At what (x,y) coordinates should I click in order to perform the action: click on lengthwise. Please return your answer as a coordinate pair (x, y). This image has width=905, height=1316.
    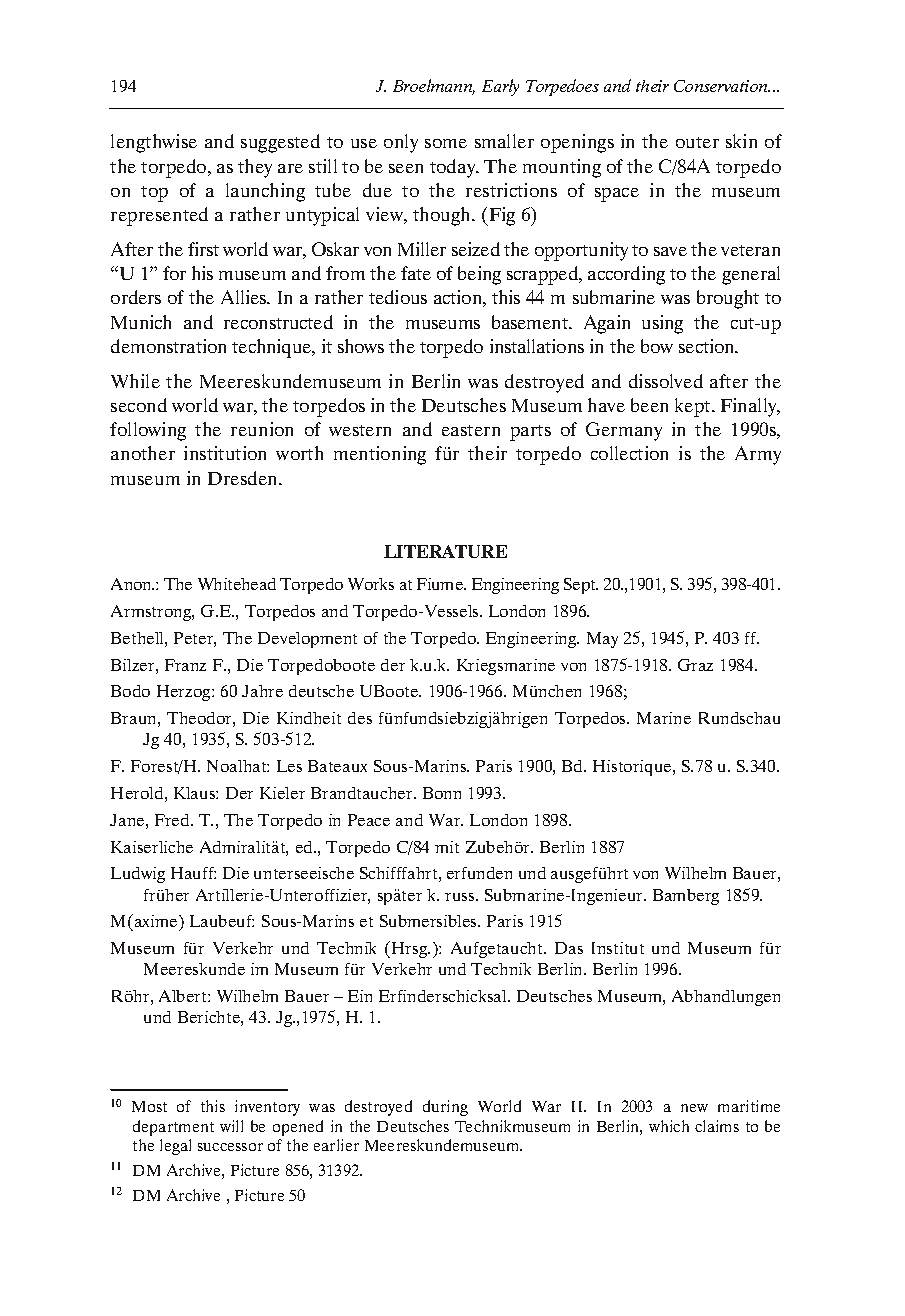
    Looking at the image, I should click on (154, 143).
